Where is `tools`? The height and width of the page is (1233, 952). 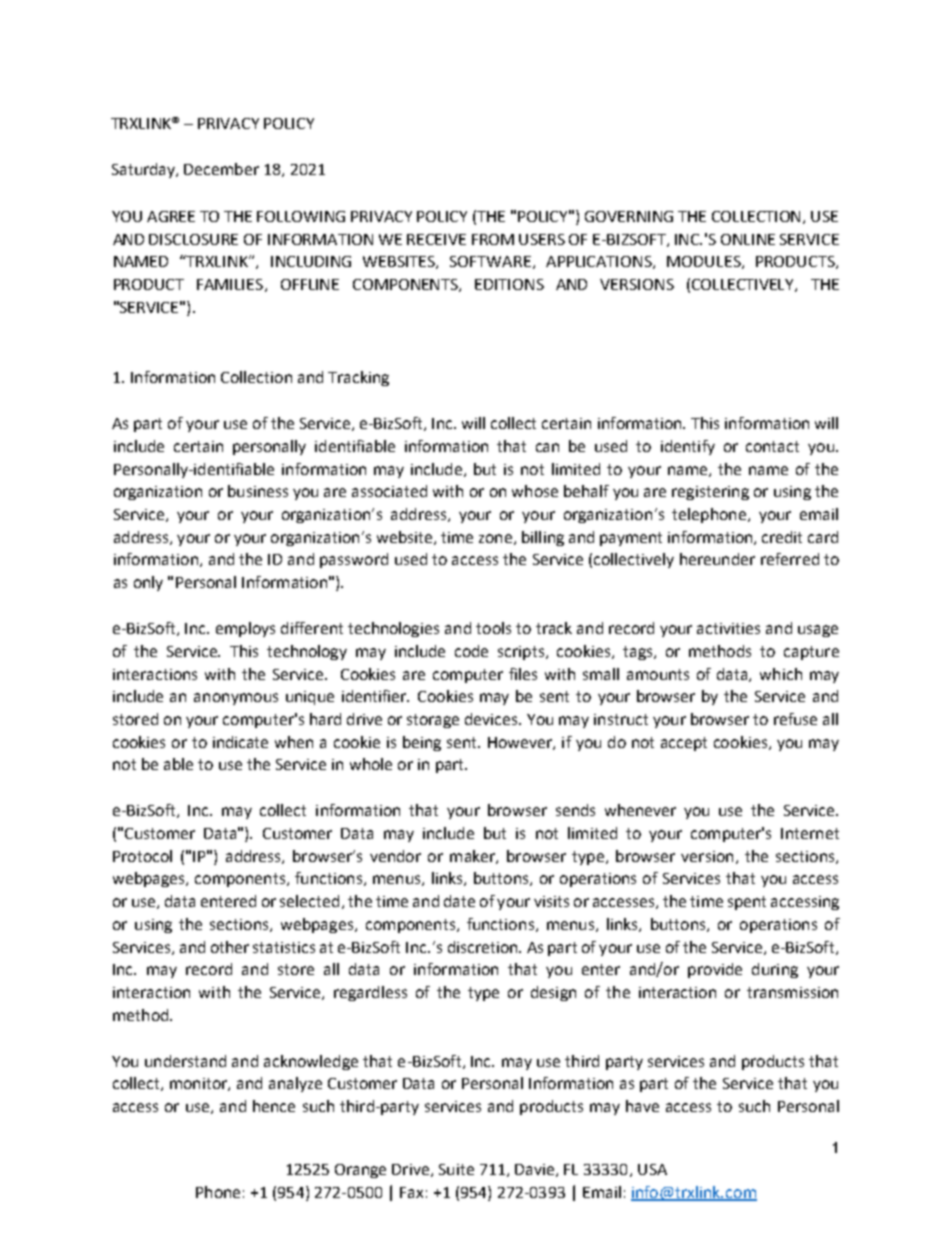
tools is located at coordinates (493, 628).
